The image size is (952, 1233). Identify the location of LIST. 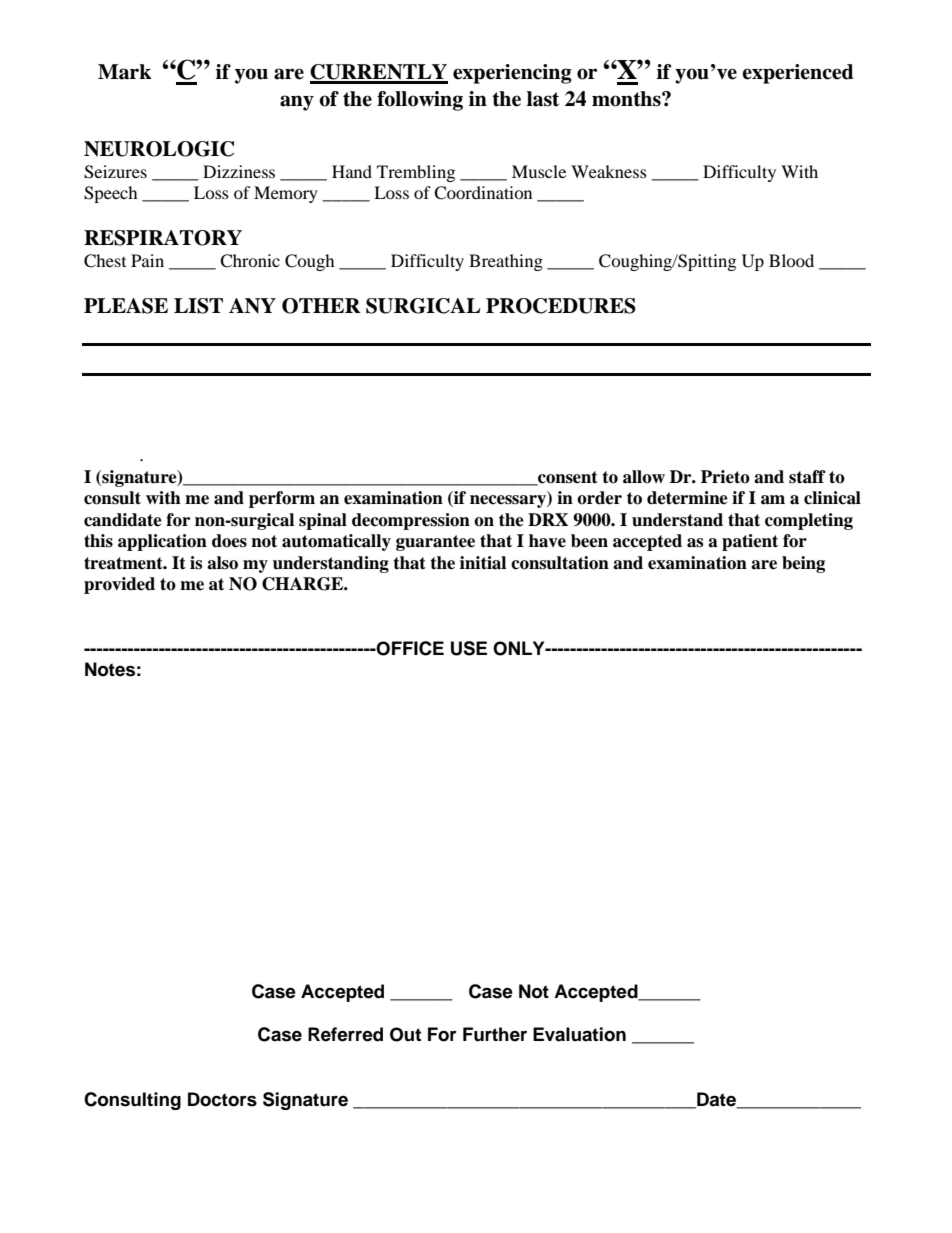
(198, 306).
